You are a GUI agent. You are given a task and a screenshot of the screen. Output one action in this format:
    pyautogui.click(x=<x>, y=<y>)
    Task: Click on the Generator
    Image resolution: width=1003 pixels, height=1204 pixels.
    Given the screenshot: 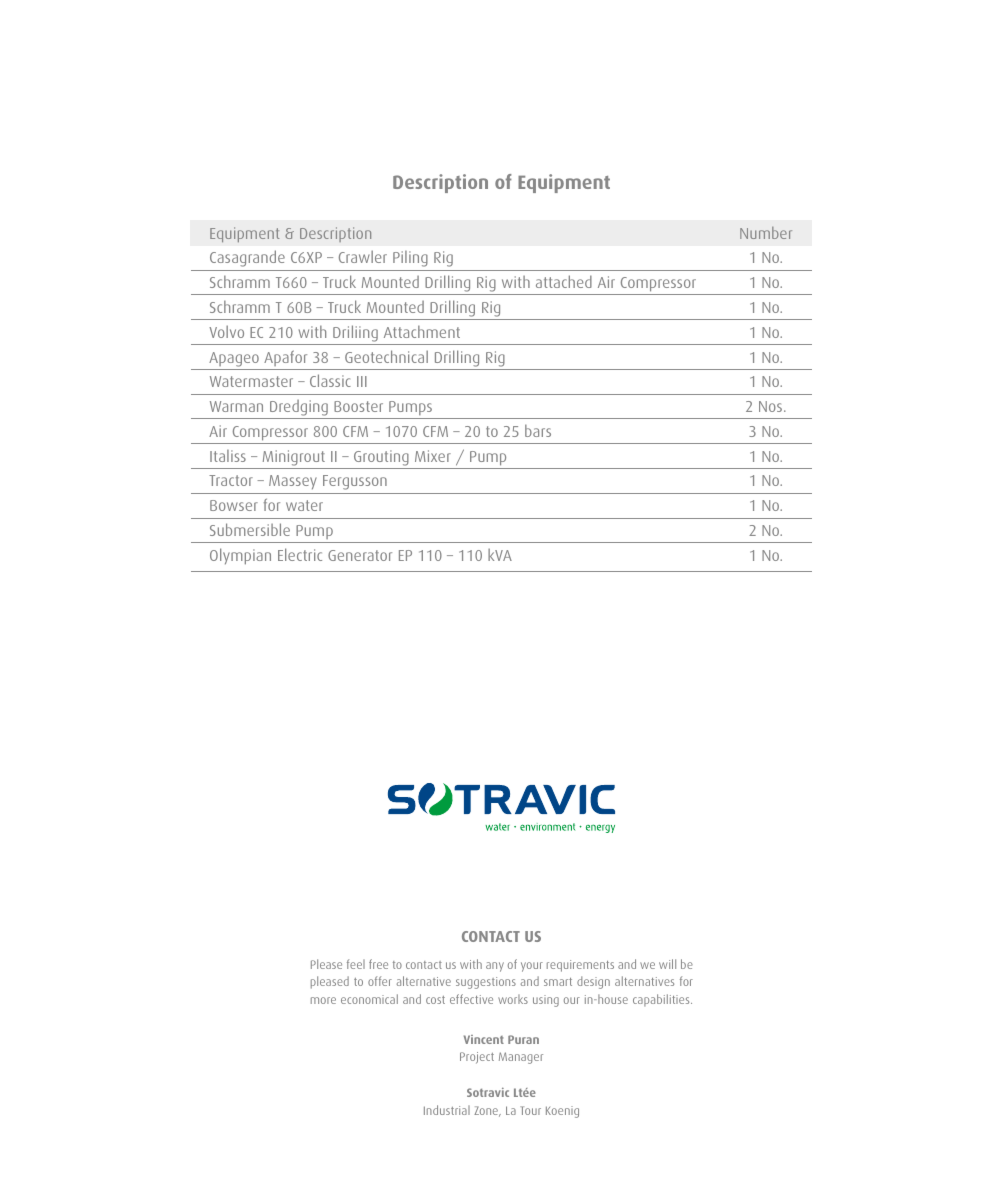 What is the action you would take?
    pyautogui.click(x=360, y=555)
